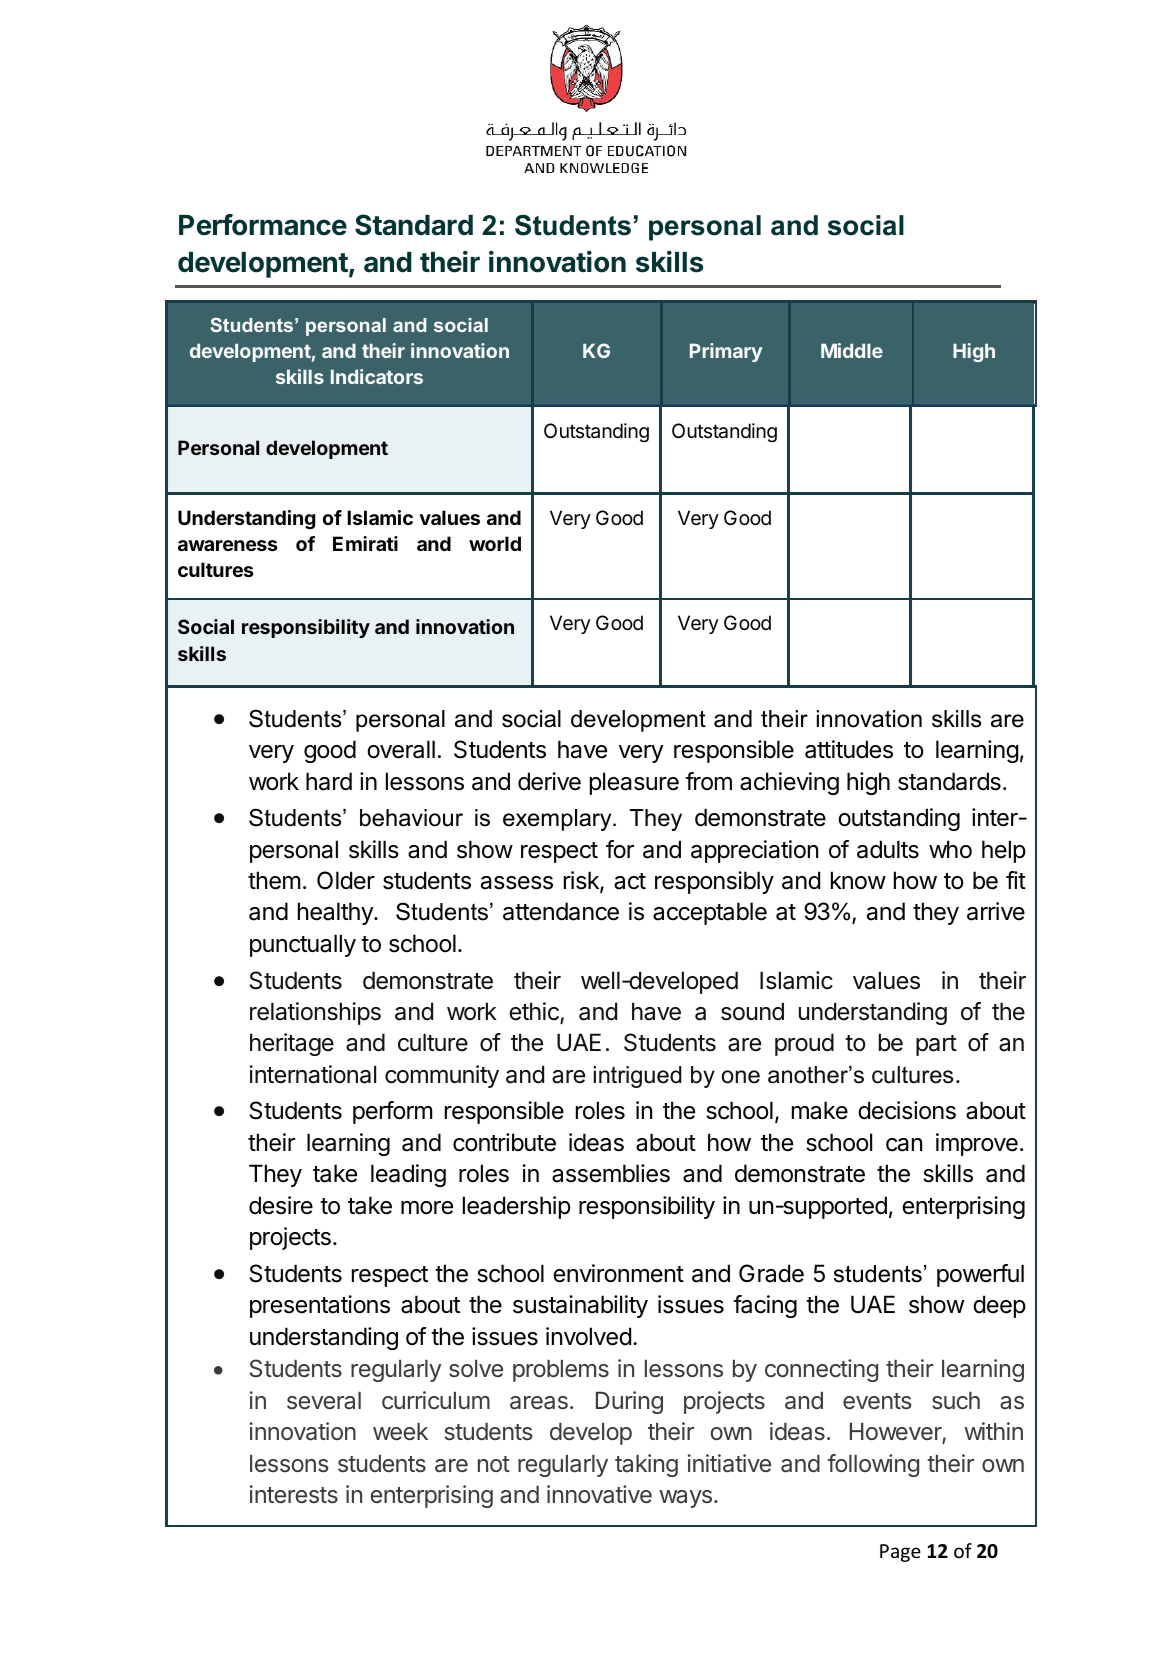 This page has height=1662, width=1175. What do you see at coordinates (849, 749) in the page?
I see `attitudes` at bounding box center [849, 749].
